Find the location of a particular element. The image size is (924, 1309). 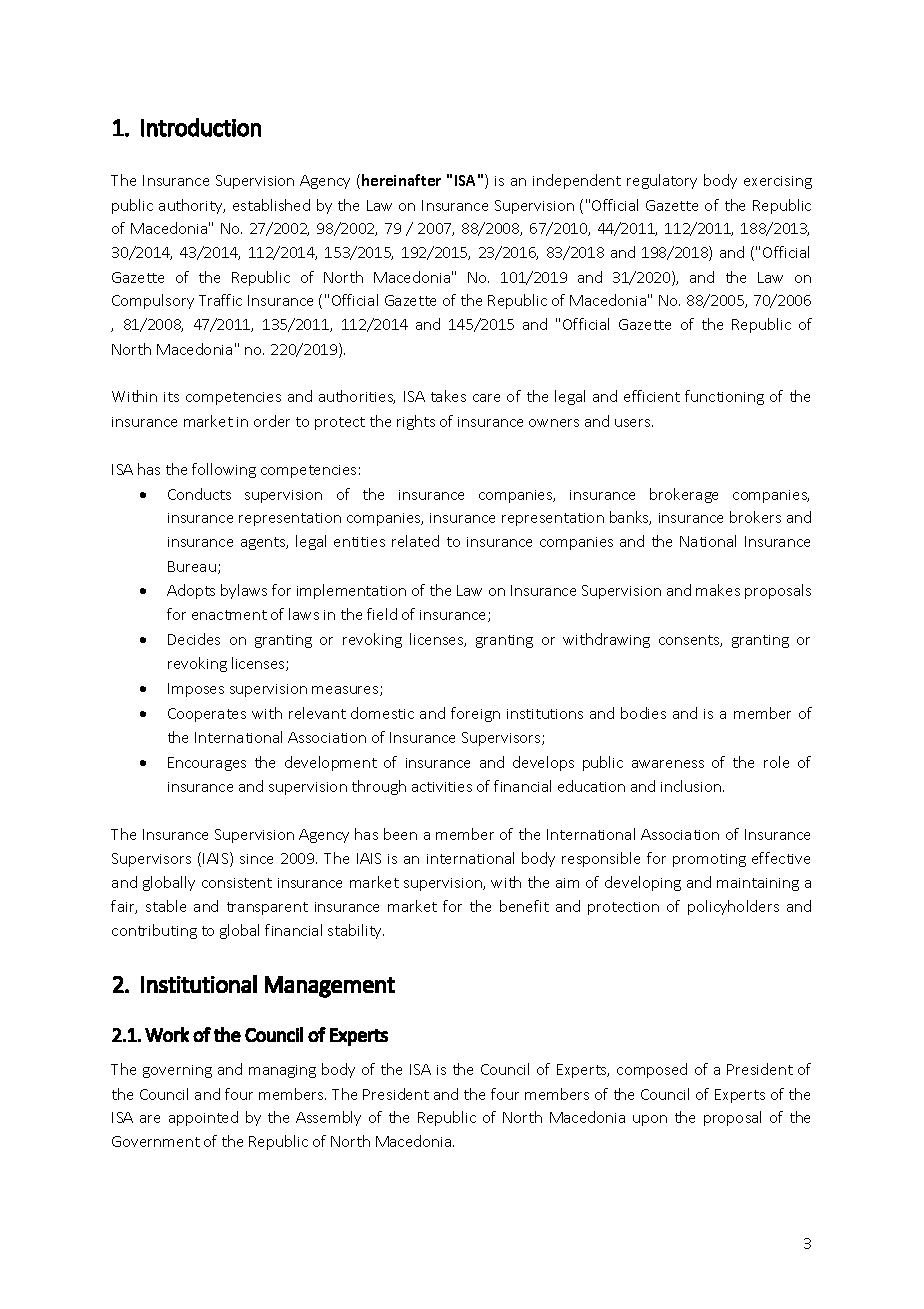

hereinafter is located at coordinates (401, 180).
